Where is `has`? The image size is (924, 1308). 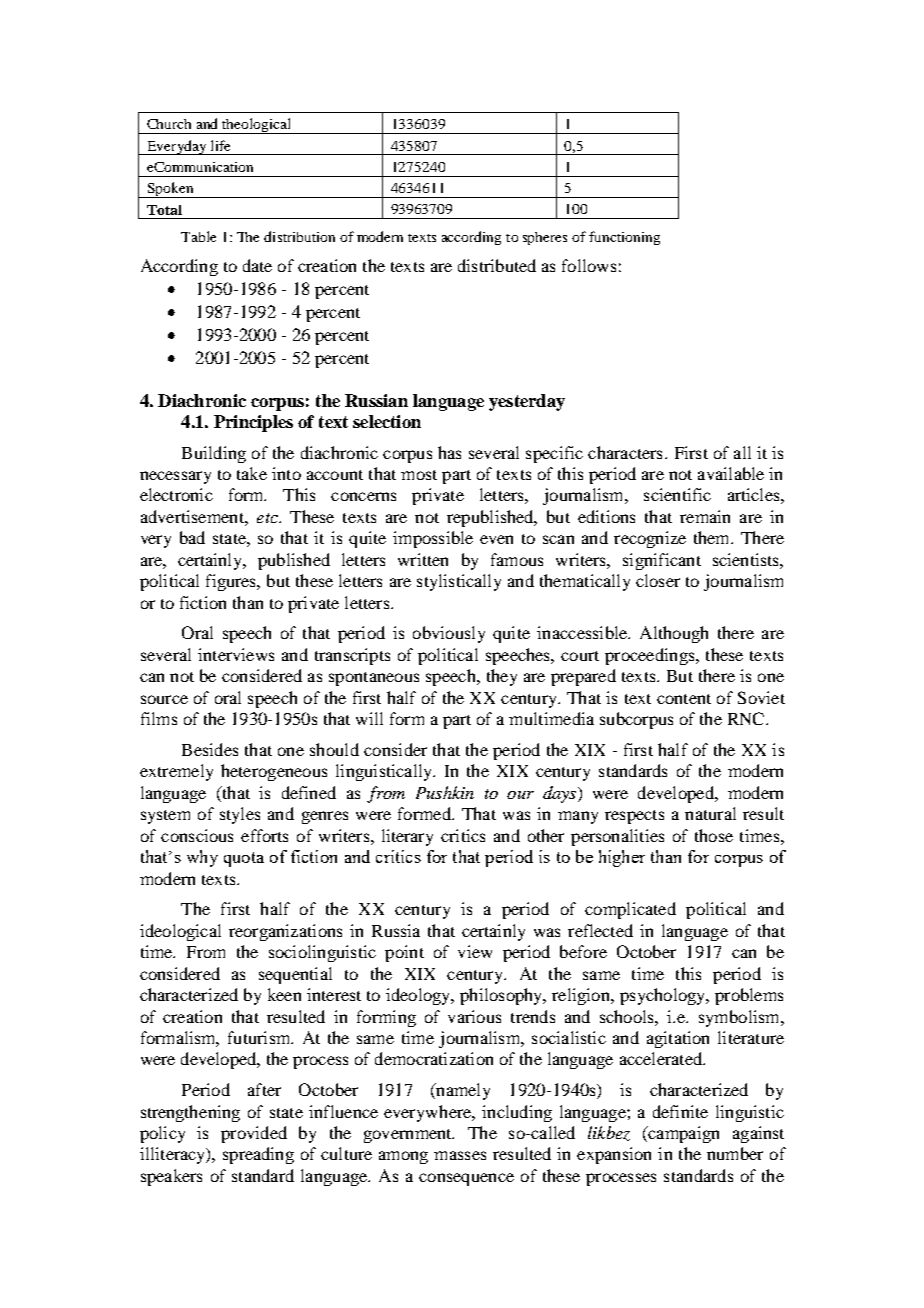 has is located at coordinates (449, 452).
